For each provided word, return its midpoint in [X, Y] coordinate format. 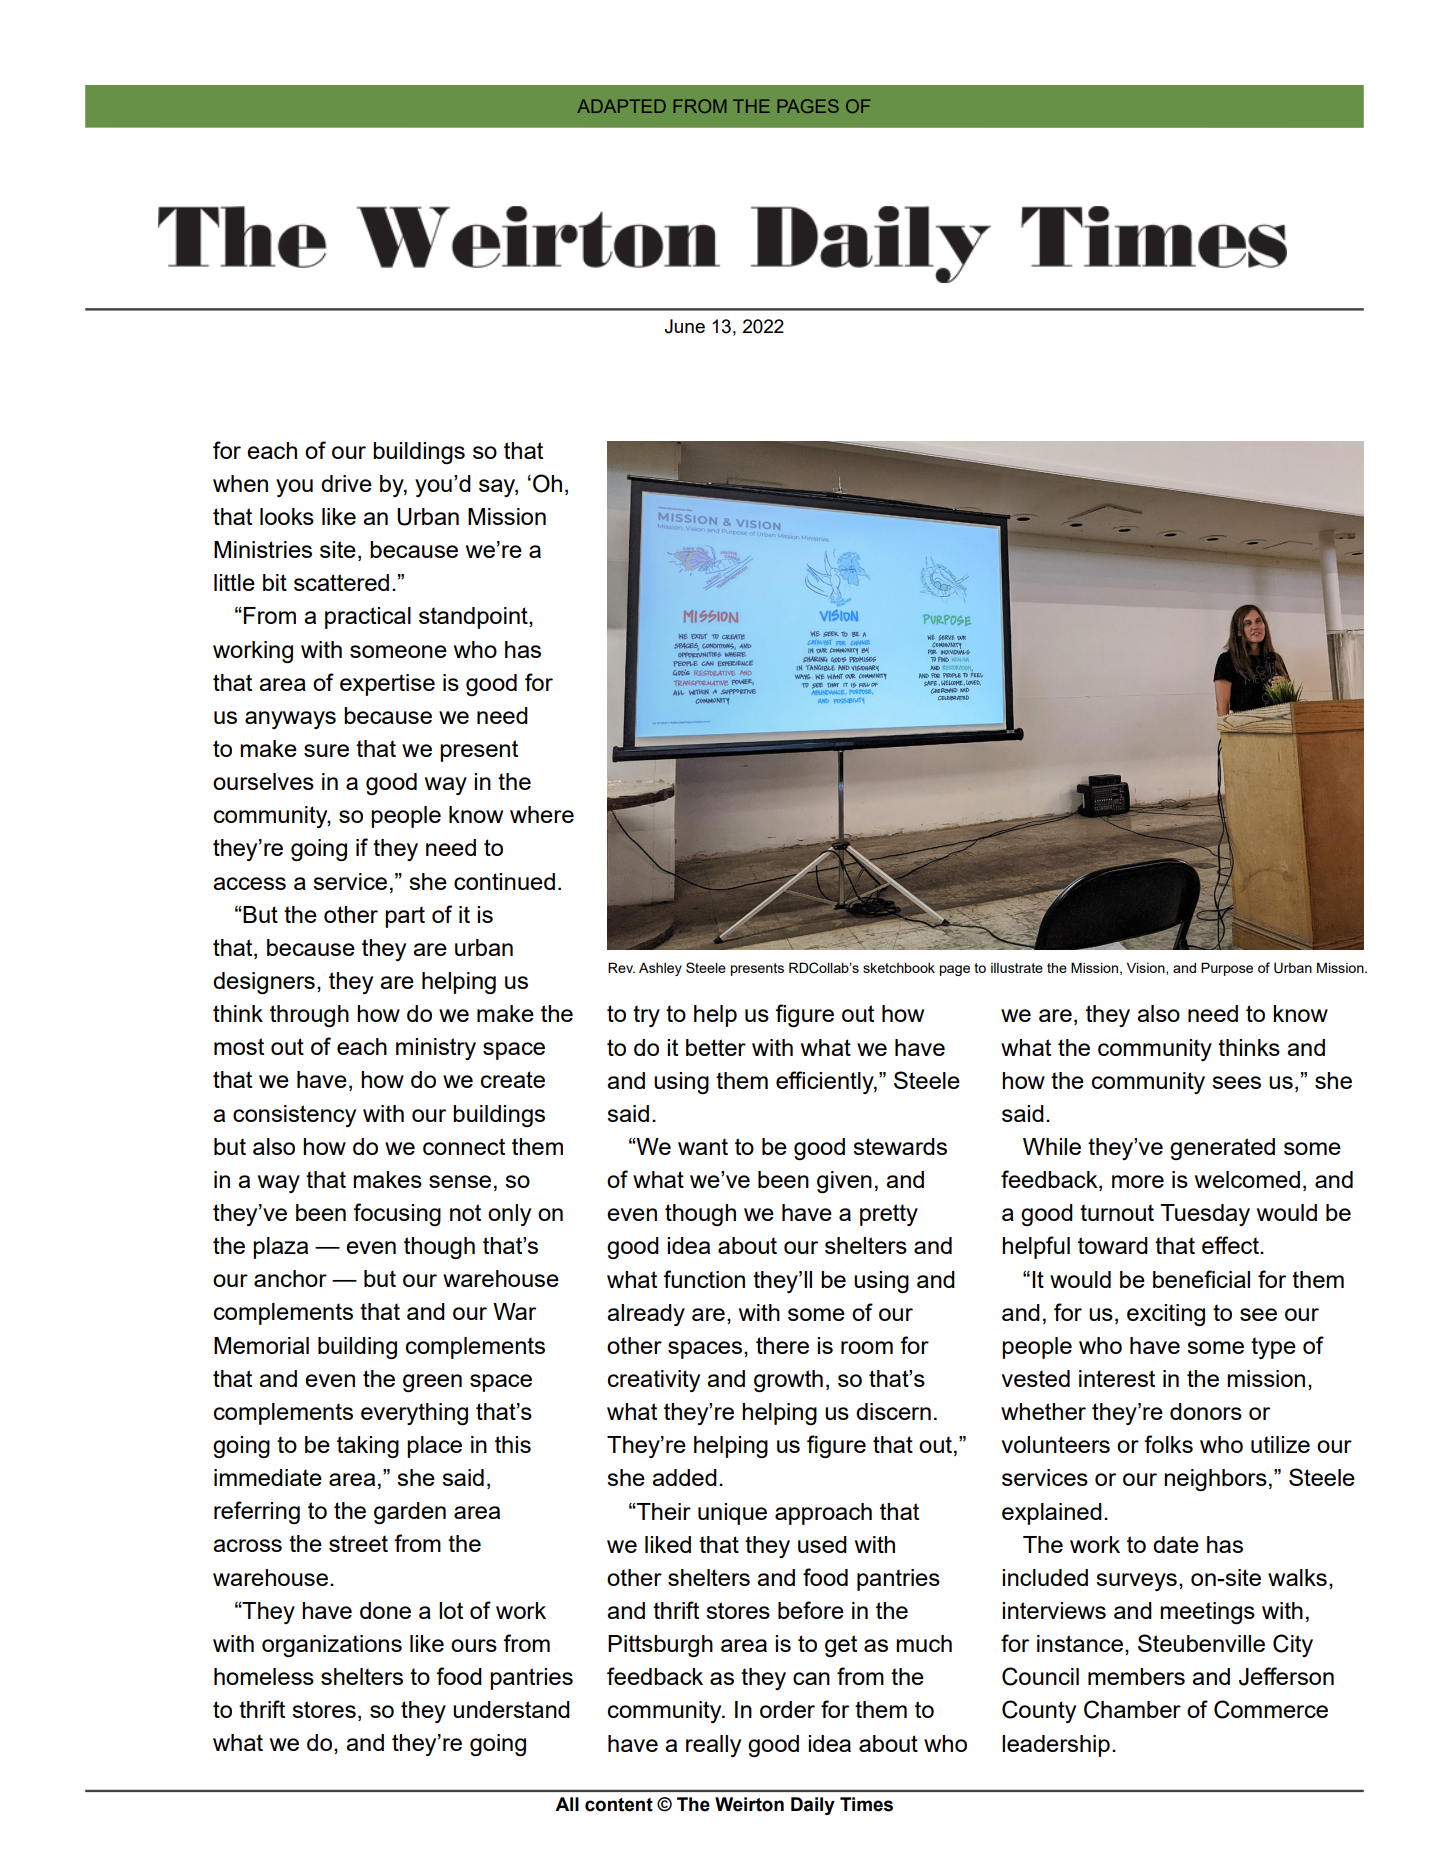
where [542, 814]
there [782, 1345]
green [432, 1383]
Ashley [660, 969]
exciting [1166, 1315]
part [405, 917]
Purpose [1227, 969]
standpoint [474, 618]
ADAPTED [621, 106]
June [684, 326]
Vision [1147, 968]
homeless [264, 1676]
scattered [341, 582]
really [713, 1746]
